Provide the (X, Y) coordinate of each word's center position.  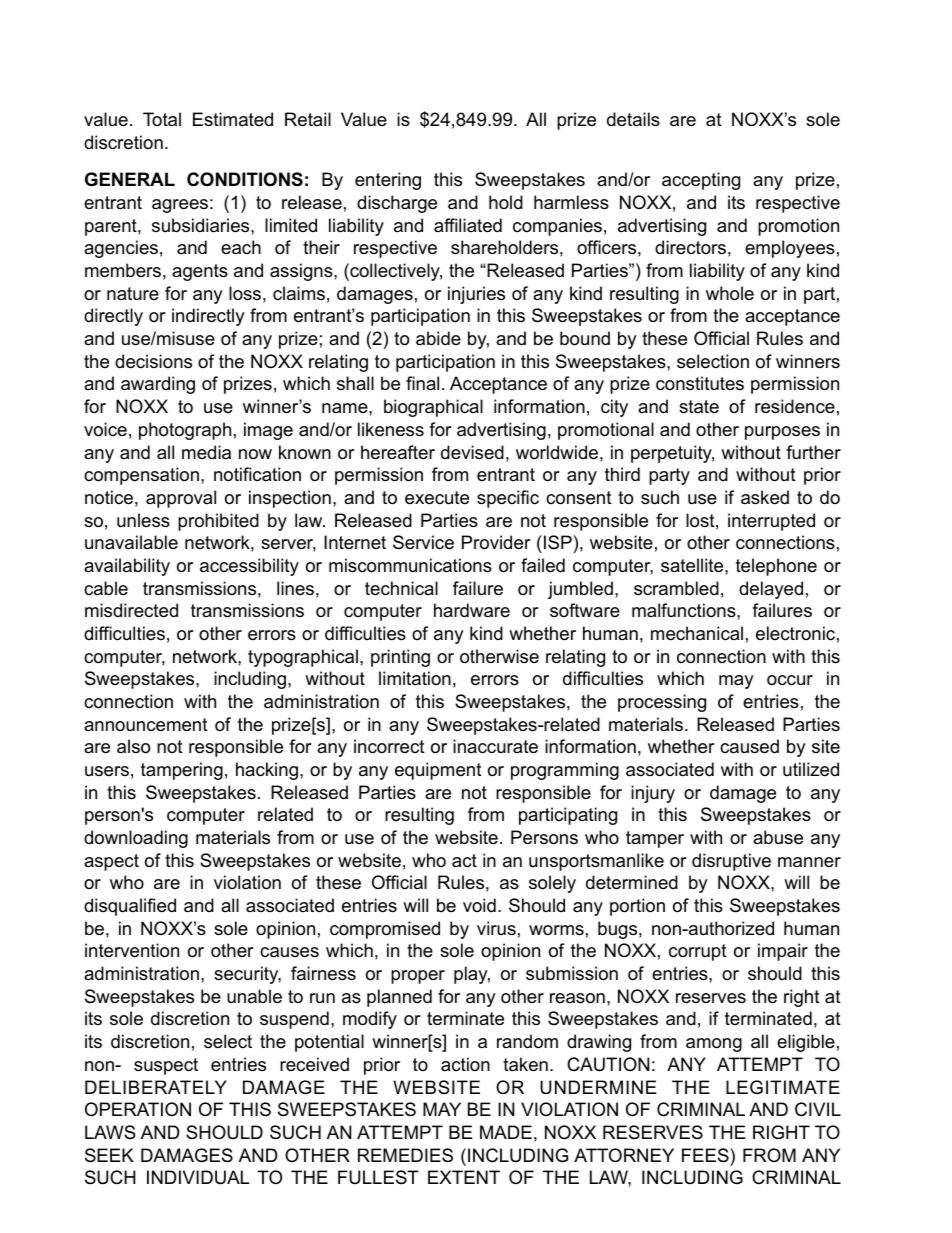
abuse (778, 837)
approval (181, 499)
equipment (438, 771)
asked (765, 497)
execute (437, 498)
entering (388, 181)
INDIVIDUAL (198, 1177)
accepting (701, 181)
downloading (136, 839)
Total (162, 119)
